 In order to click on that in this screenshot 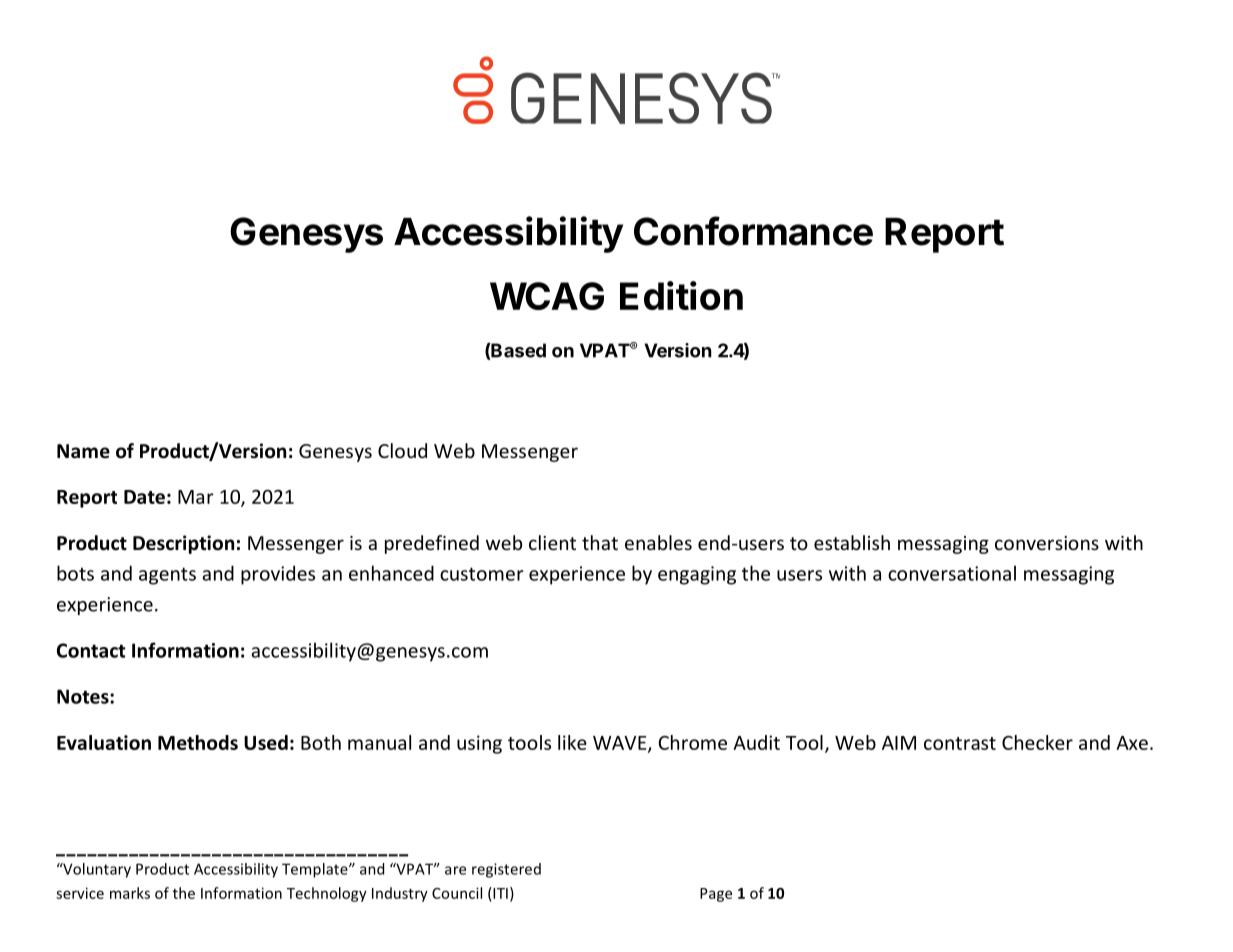, I will do `click(600, 542)`.
